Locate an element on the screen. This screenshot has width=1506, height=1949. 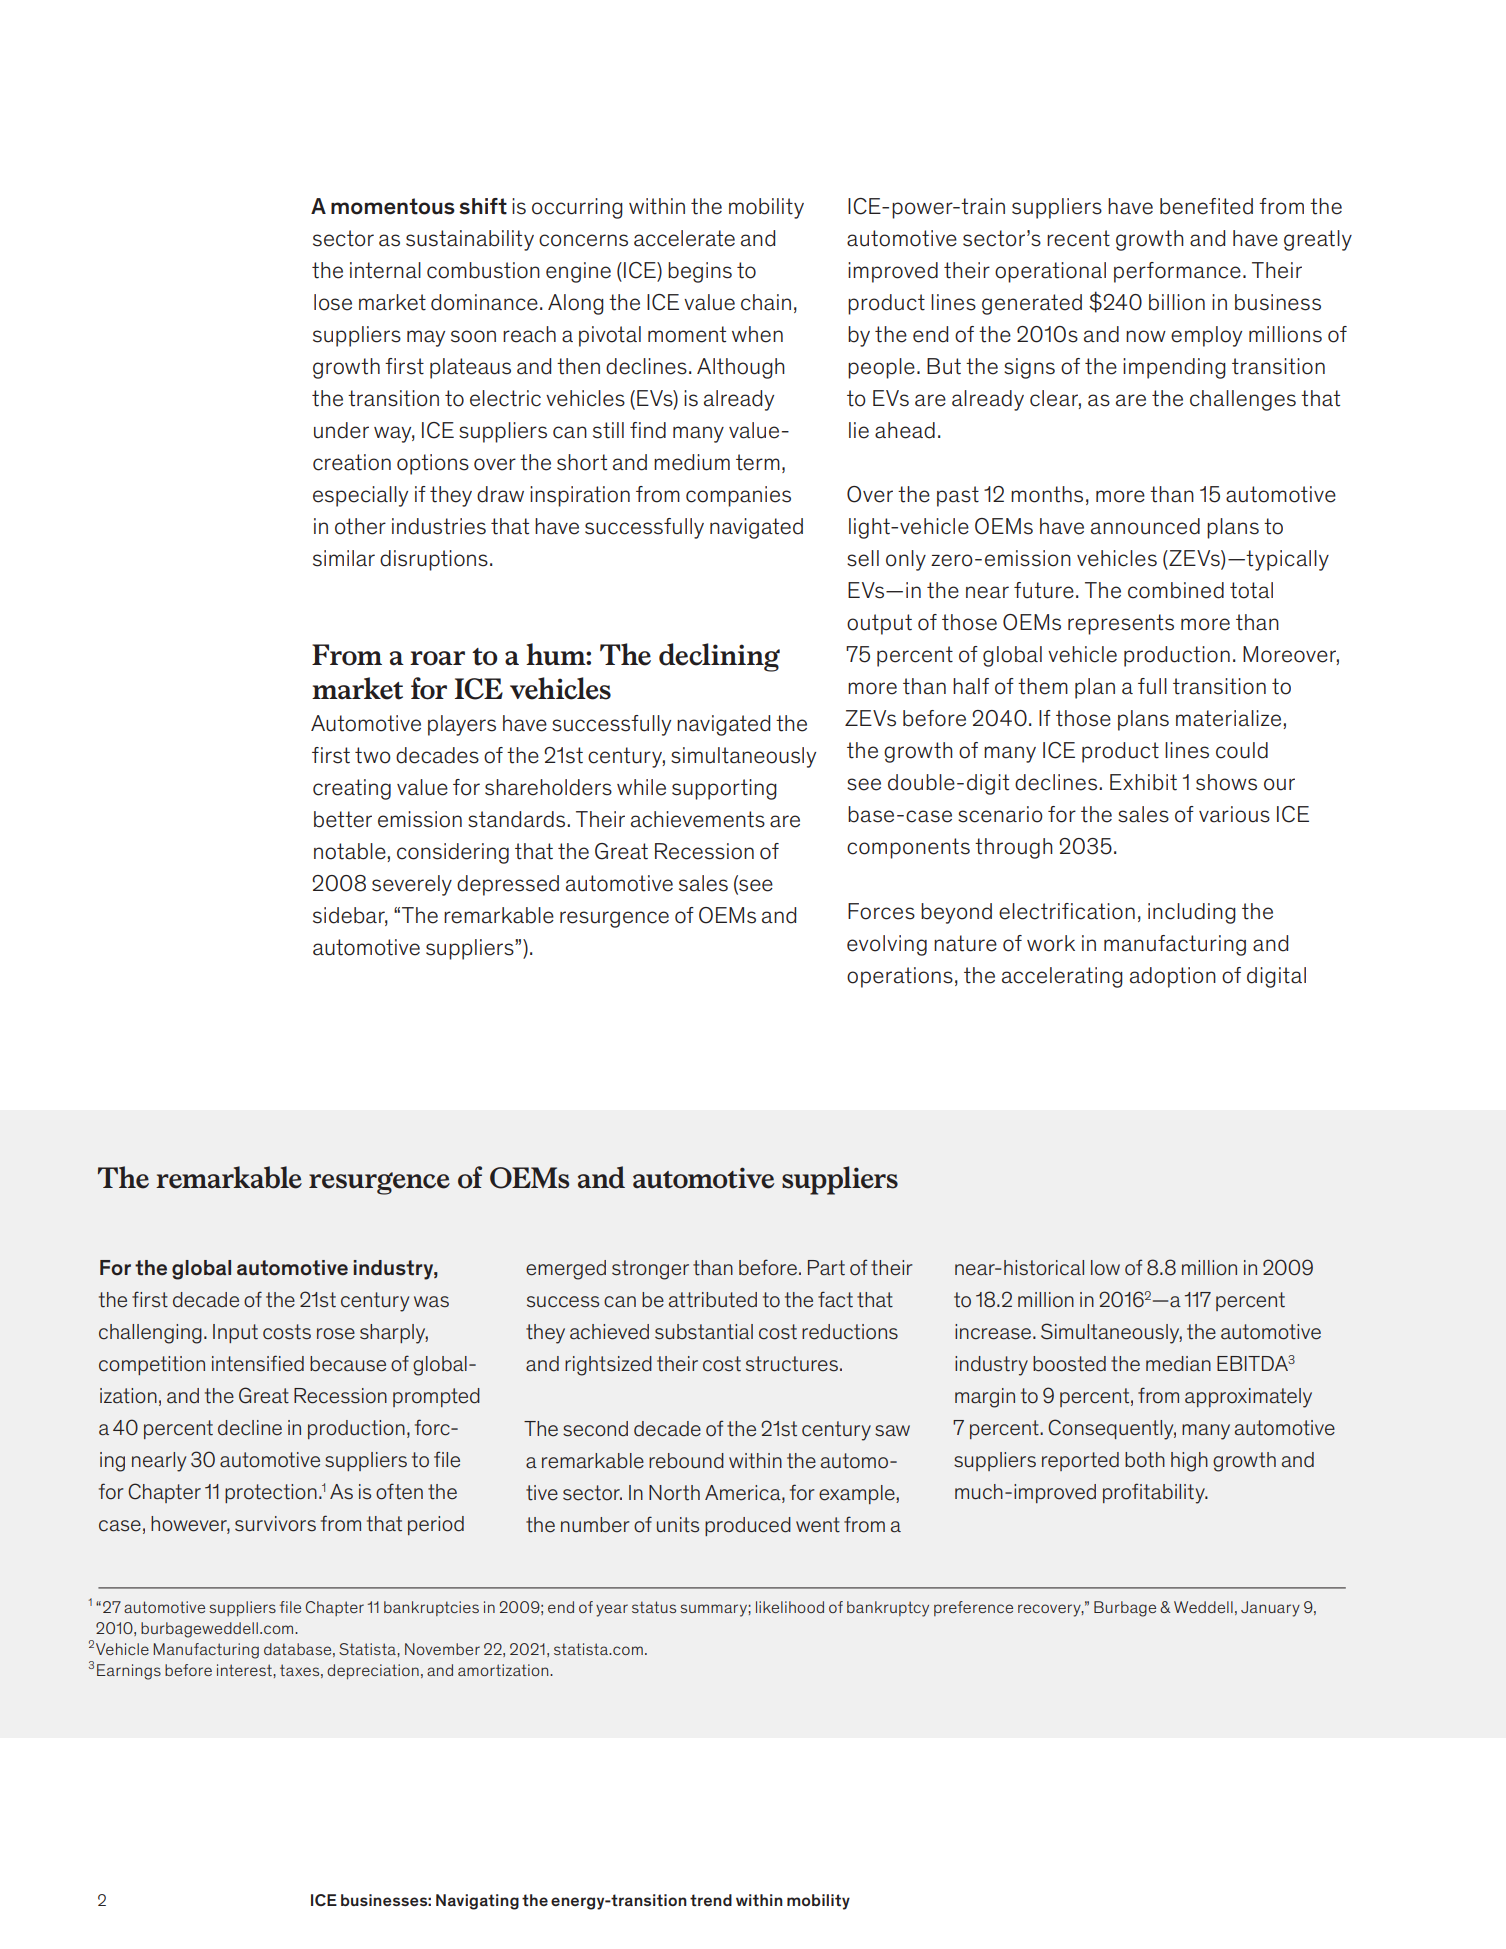
lose is located at coordinates (333, 302).
